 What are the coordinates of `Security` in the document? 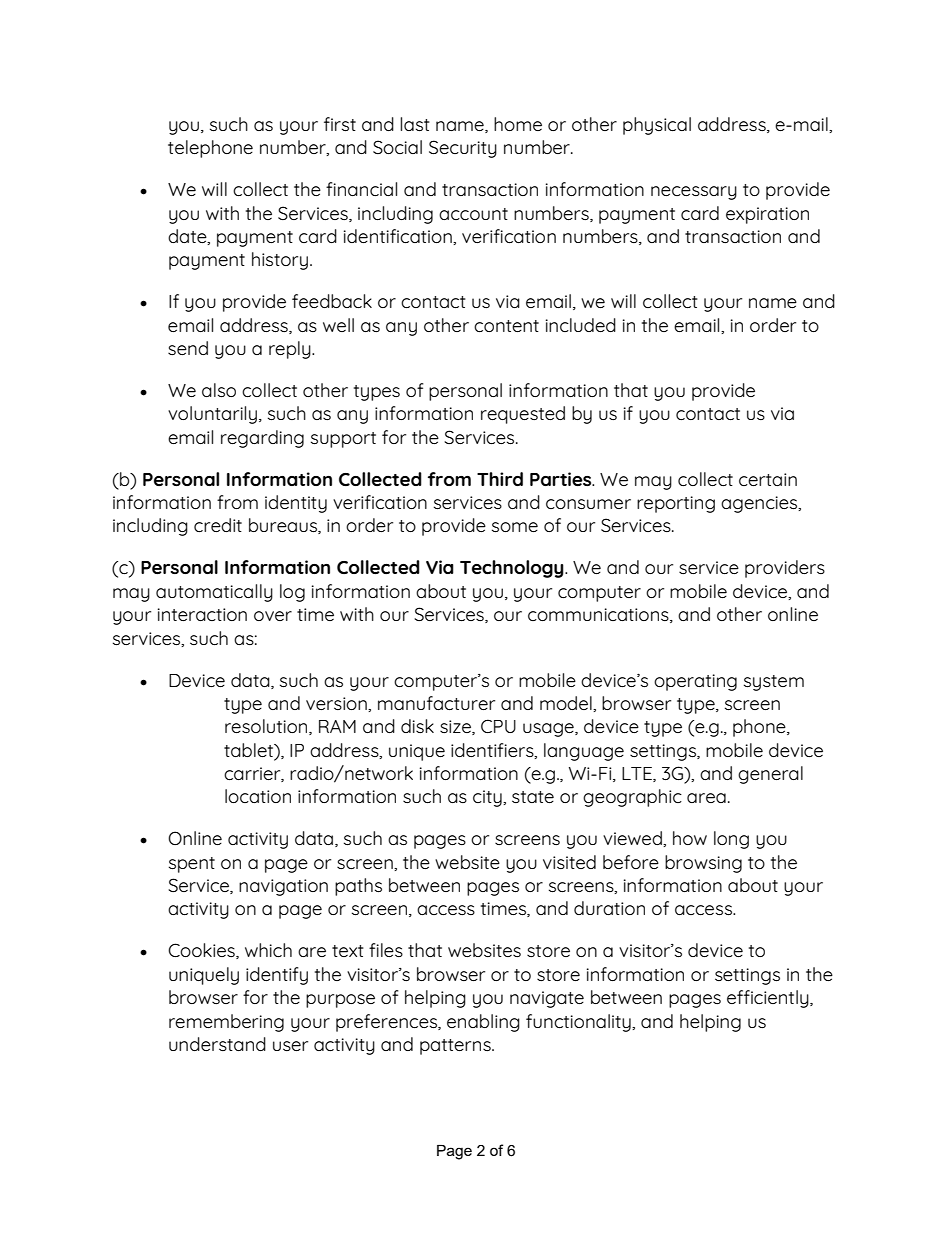 It's located at (463, 149).
